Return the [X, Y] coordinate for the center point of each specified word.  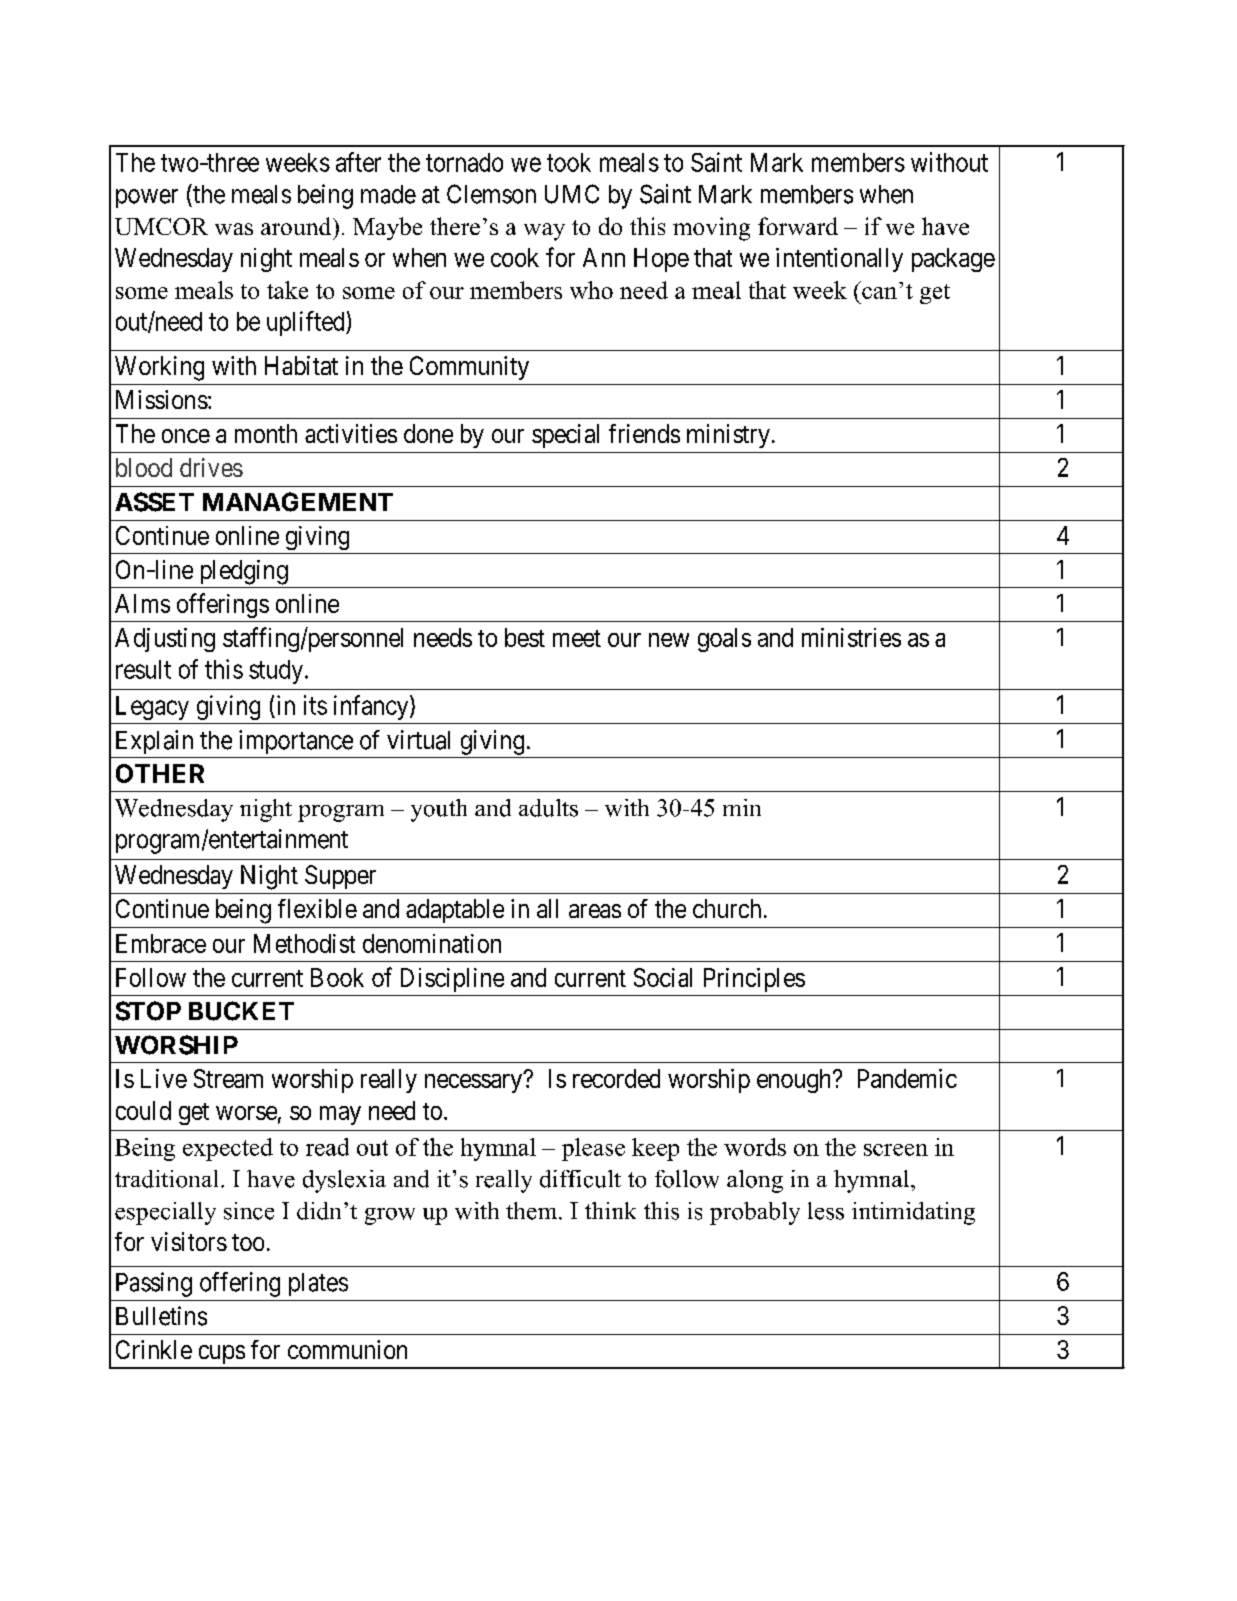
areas [595, 911]
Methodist [304, 943]
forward [798, 226]
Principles [754, 980]
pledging [244, 572]
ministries [851, 637]
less [826, 1211]
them [533, 1211]
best [525, 637]
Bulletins [161, 1316]
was [234, 229]
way [544, 232]
